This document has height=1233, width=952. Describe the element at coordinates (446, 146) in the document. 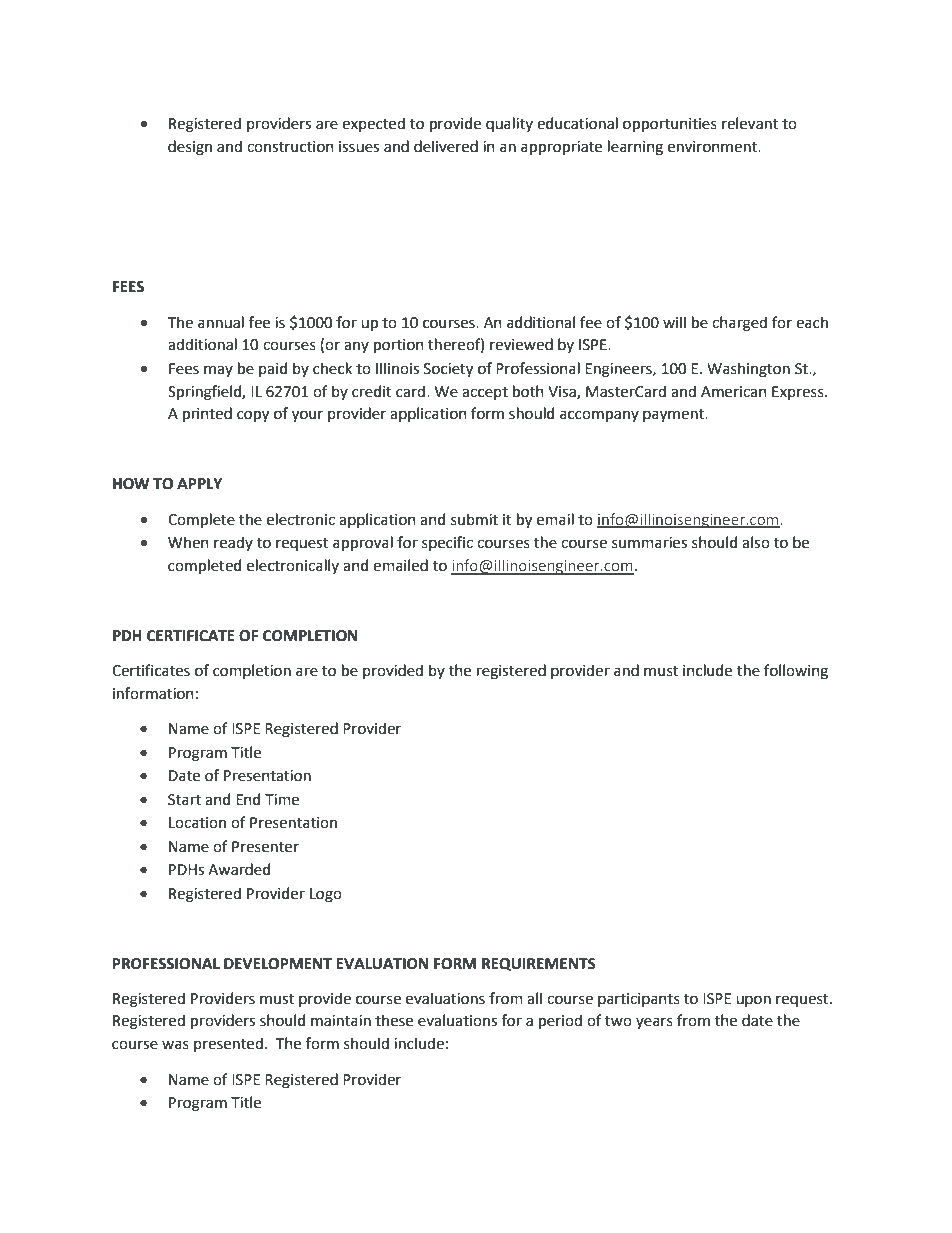

I see `delivered` at that location.
